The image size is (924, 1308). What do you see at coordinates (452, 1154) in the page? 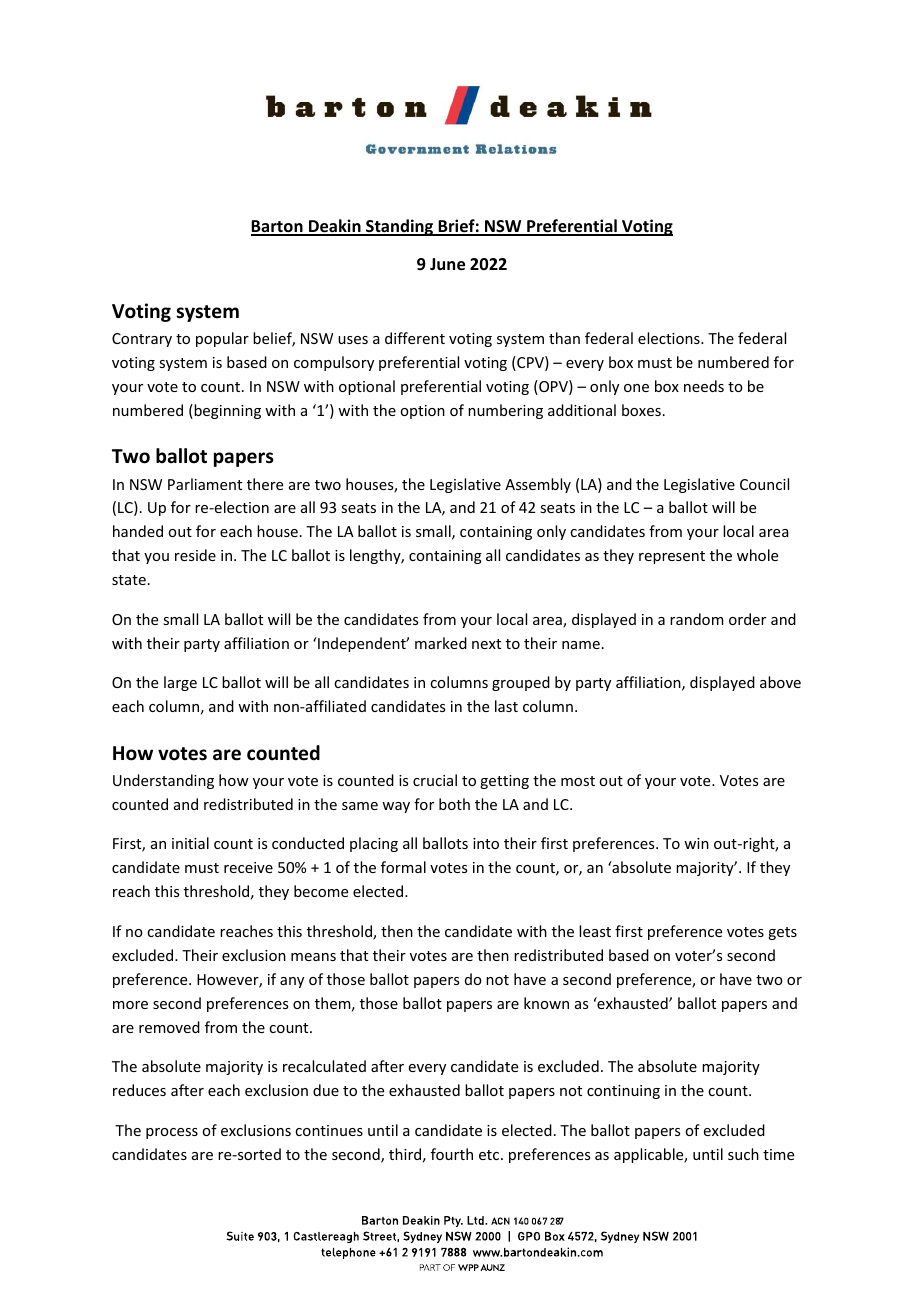
I see `fourth` at bounding box center [452, 1154].
